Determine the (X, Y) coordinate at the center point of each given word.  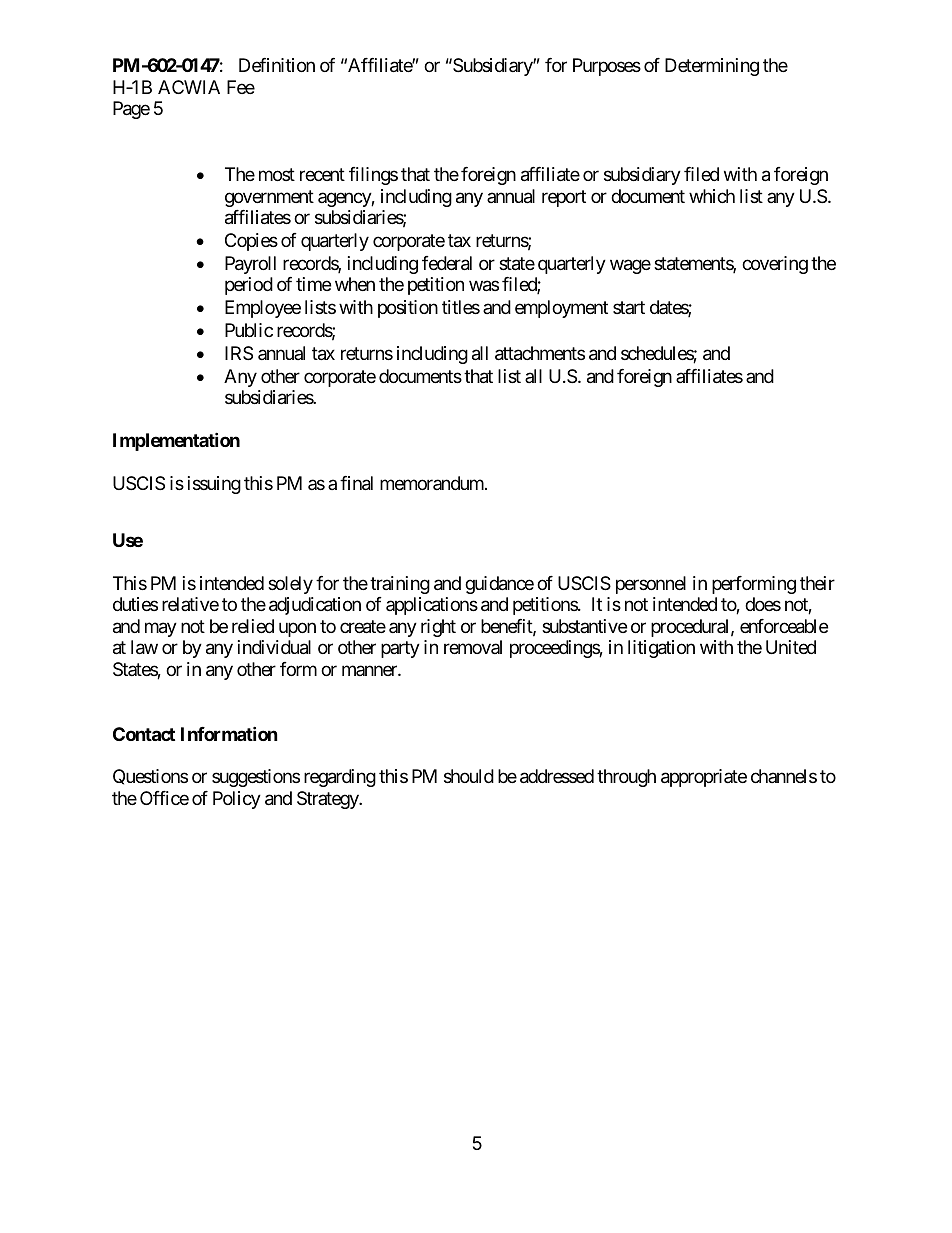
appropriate (704, 778)
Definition (277, 65)
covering (775, 265)
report (564, 198)
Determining (712, 67)
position (408, 309)
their (817, 583)
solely (290, 585)
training (400, 585)
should (469, 776)
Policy (237, 800)
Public (249, 330)
